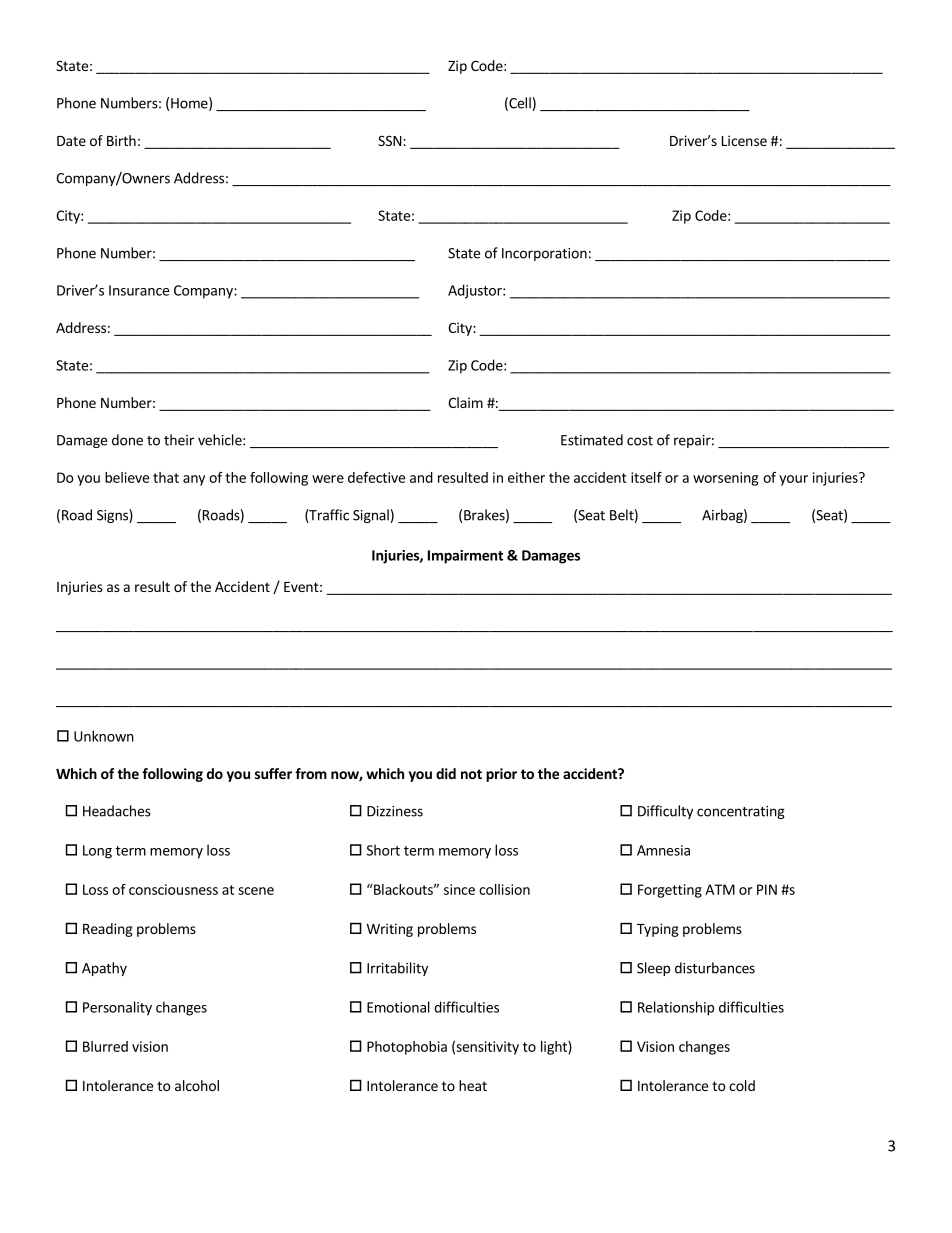  What do you see at coordinates (725, 479) in the screenshot?
I see `worsening` at bounding box center [725, 479].
